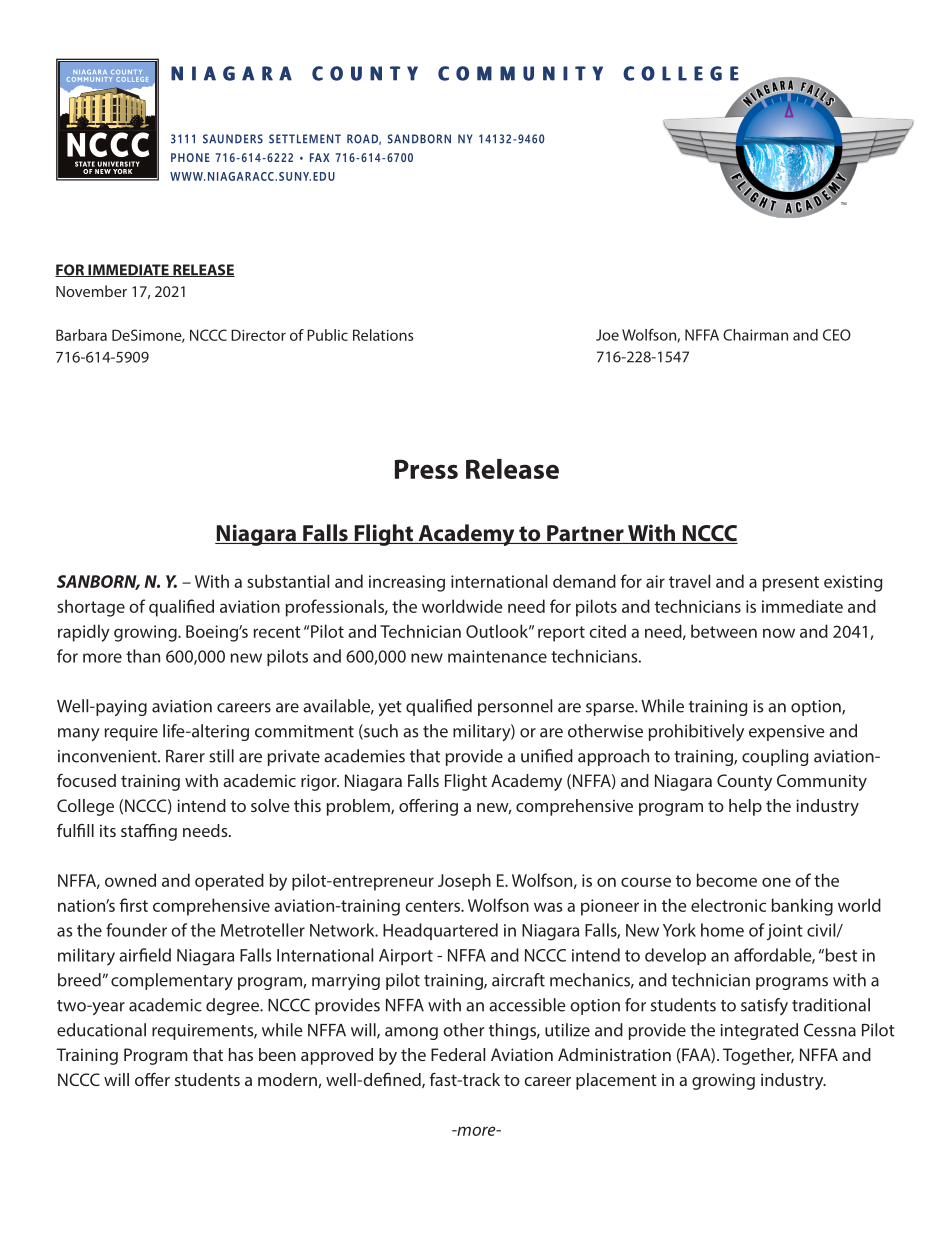  Describe the element at coordinates (91, 608) in the screenshot. I see `shortage` at that location.
